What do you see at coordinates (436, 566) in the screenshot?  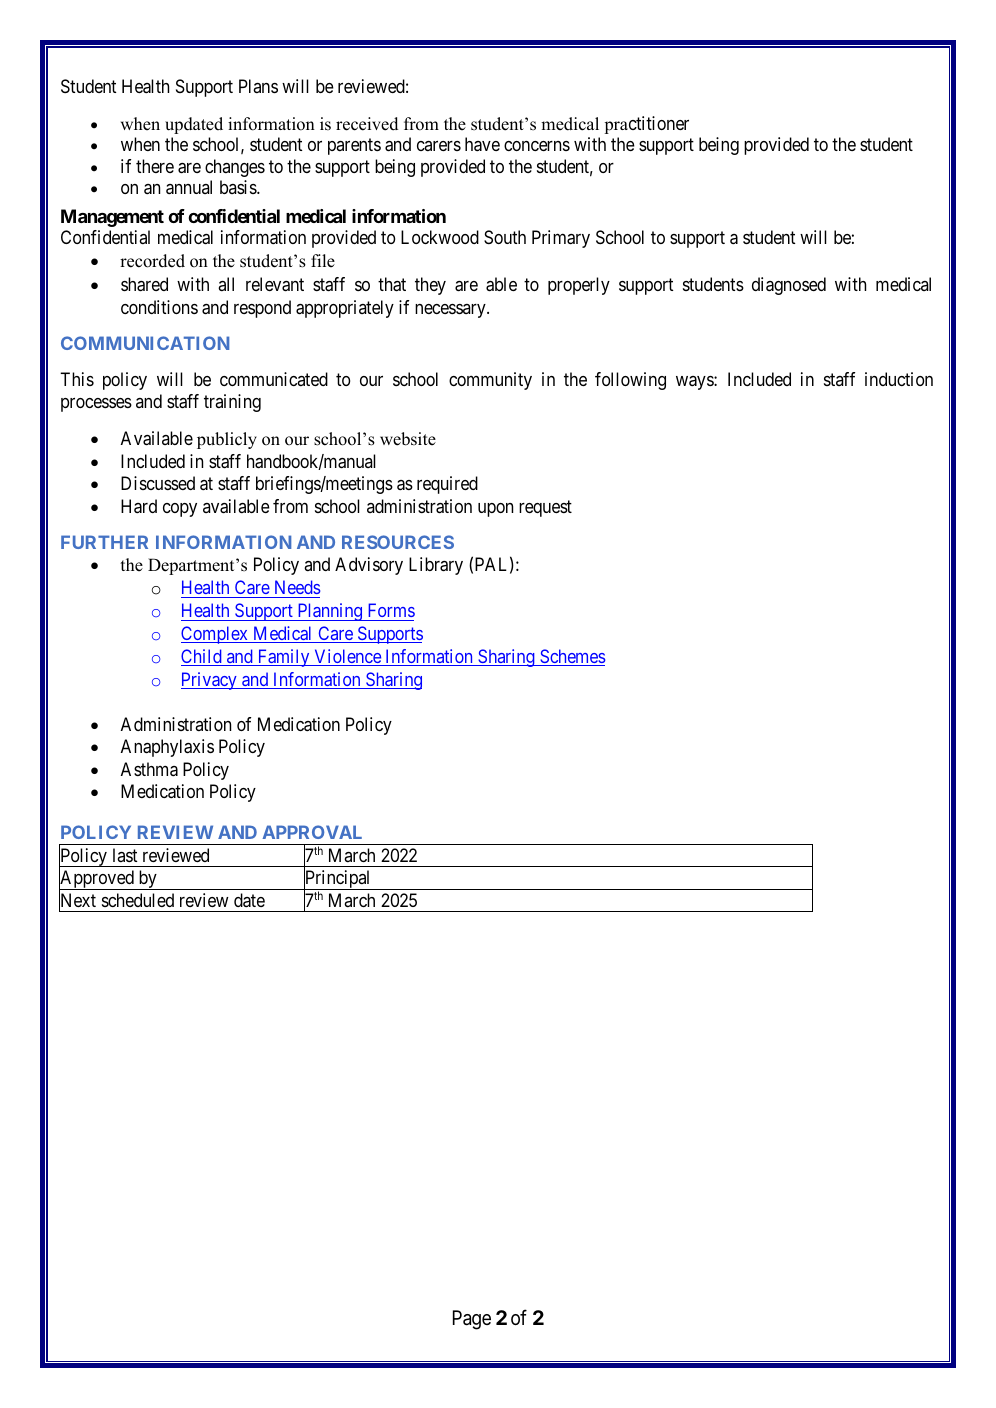 I see `Library` at bounding box center [436, 566].
